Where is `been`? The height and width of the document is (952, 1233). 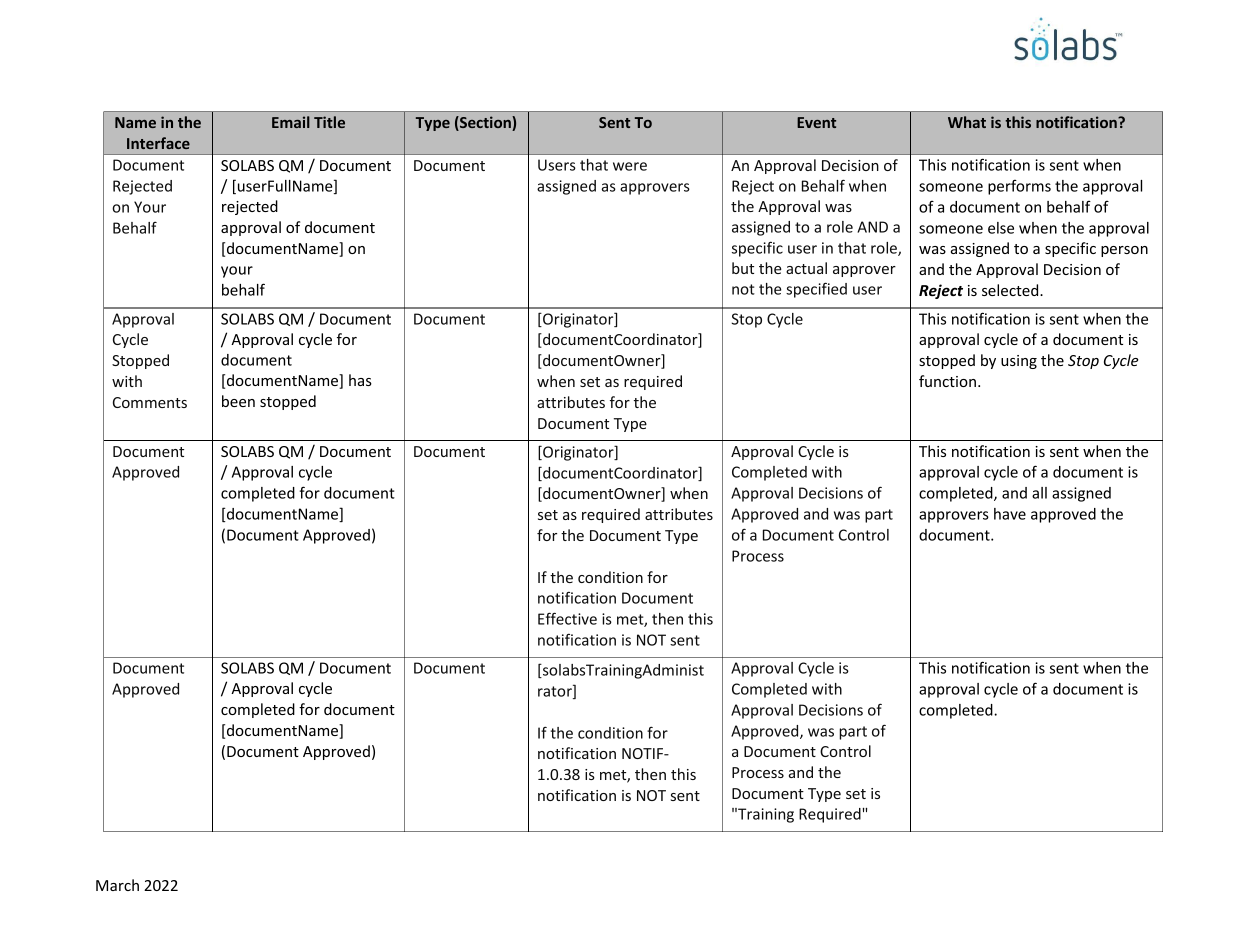 been is located at coordinates (238, 401).
